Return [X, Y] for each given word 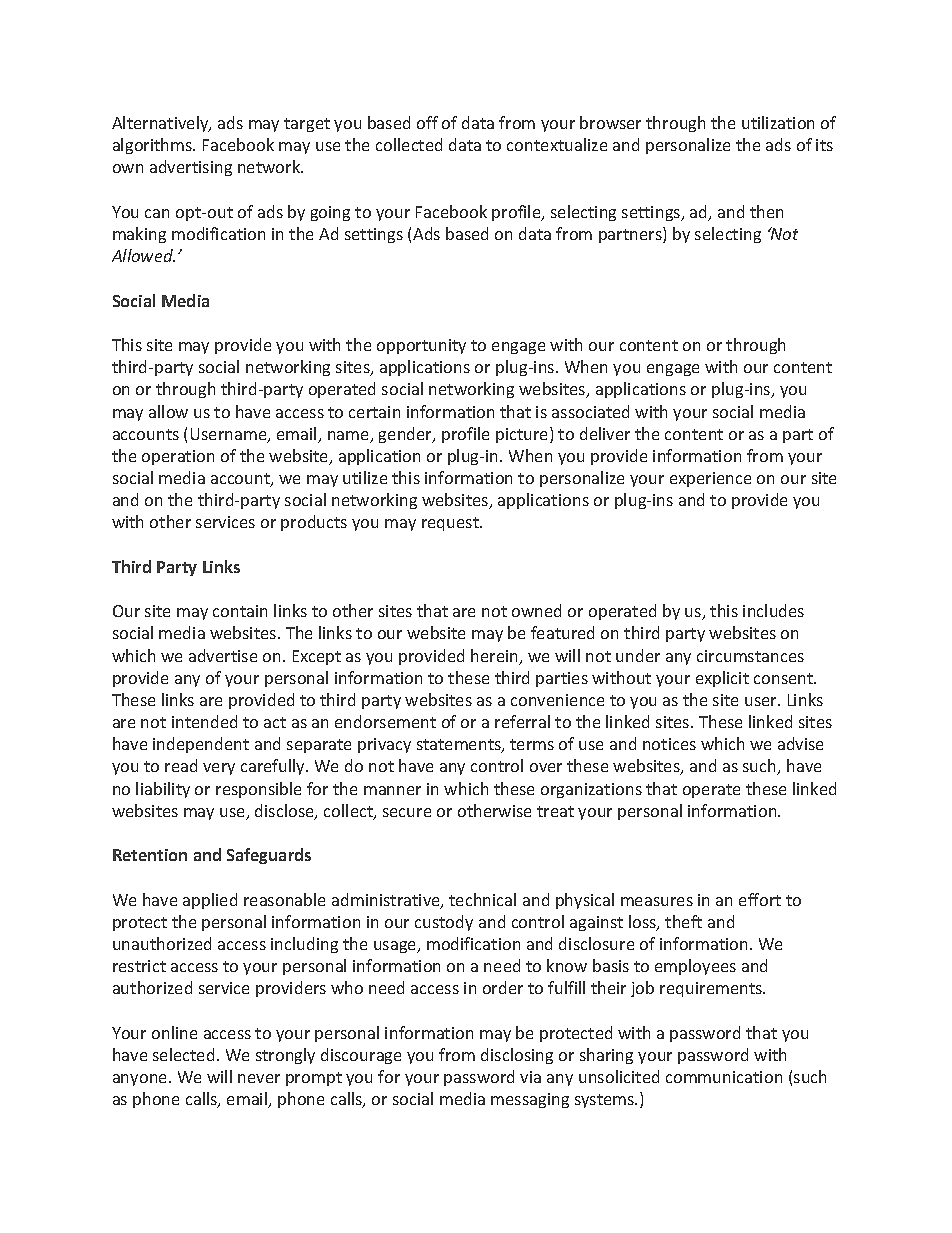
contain [240, 611]
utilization [778, 122]
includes [773, 610]
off [427, 122]
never [259, 1078]
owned [536, 610]
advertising [191, 168]
